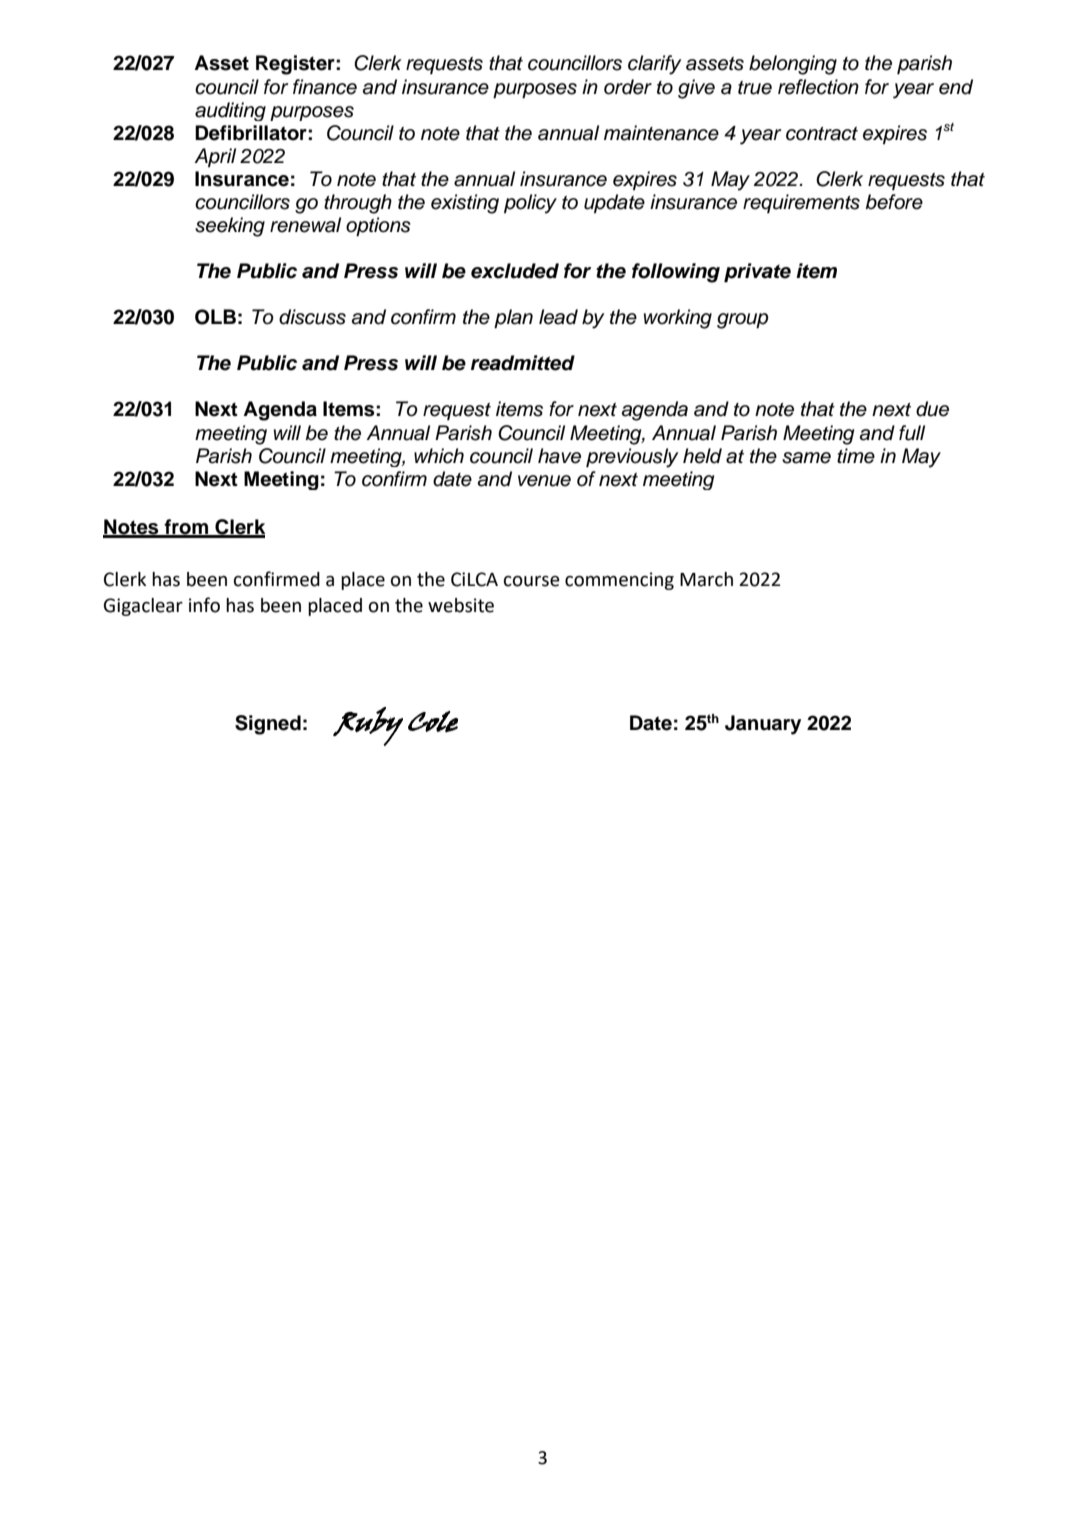 Image resolution: width=1086 pixels, height=1535 pixels. Describe the element at coordinates (706, 579) in the page. I see `March` at that location.
